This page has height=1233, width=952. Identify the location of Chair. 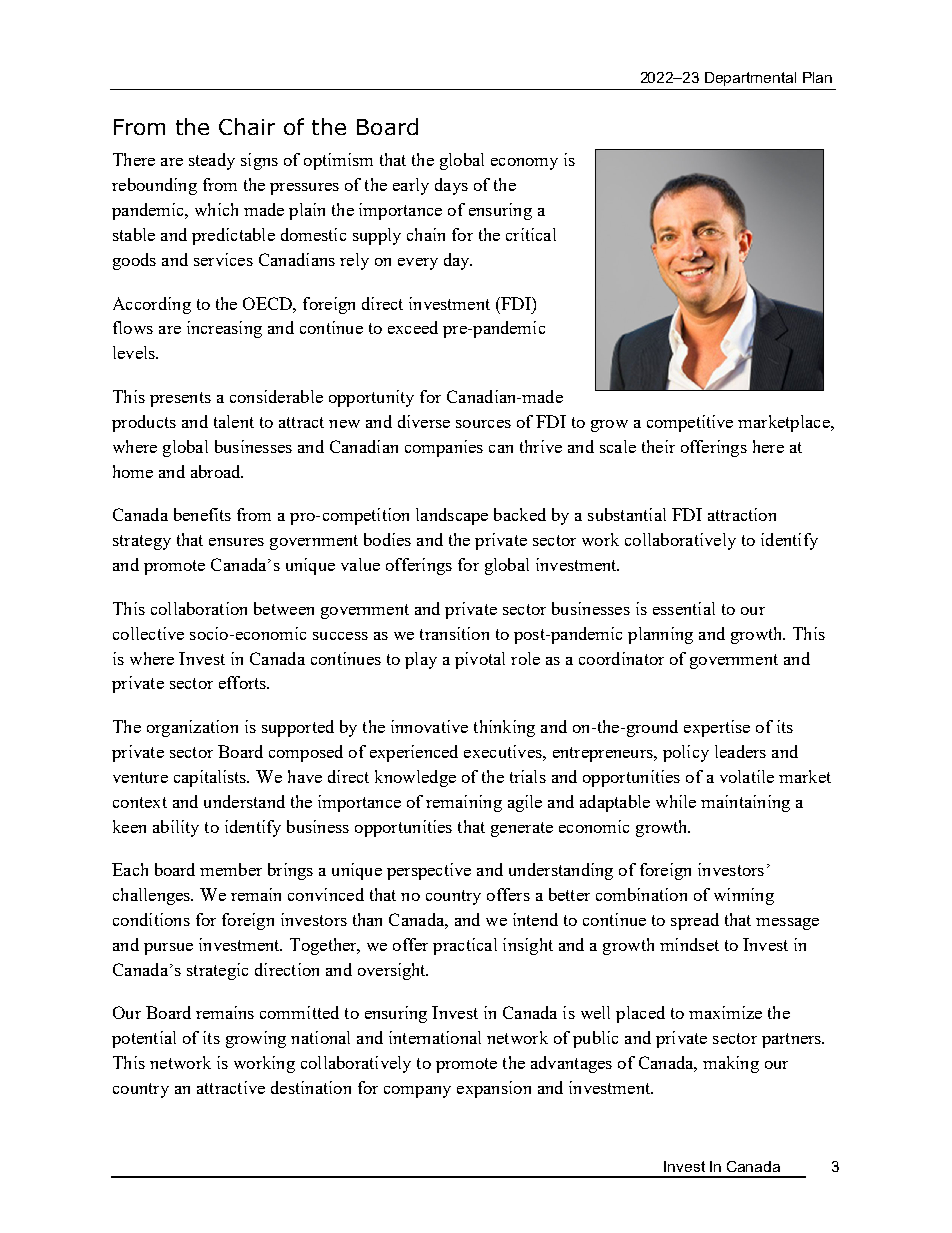
(247, 126).
